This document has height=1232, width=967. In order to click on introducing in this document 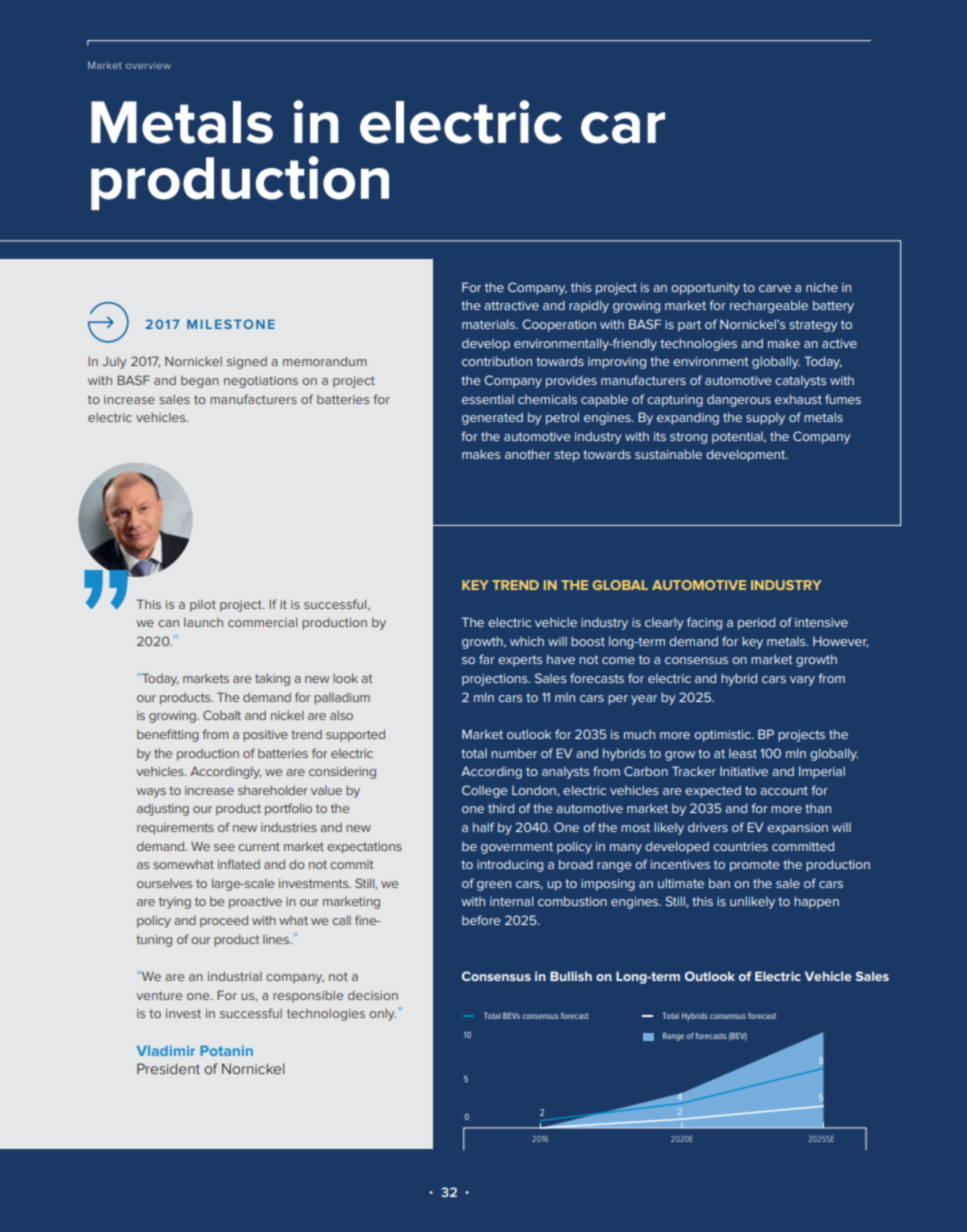, I will do `click(510, 866)`.
